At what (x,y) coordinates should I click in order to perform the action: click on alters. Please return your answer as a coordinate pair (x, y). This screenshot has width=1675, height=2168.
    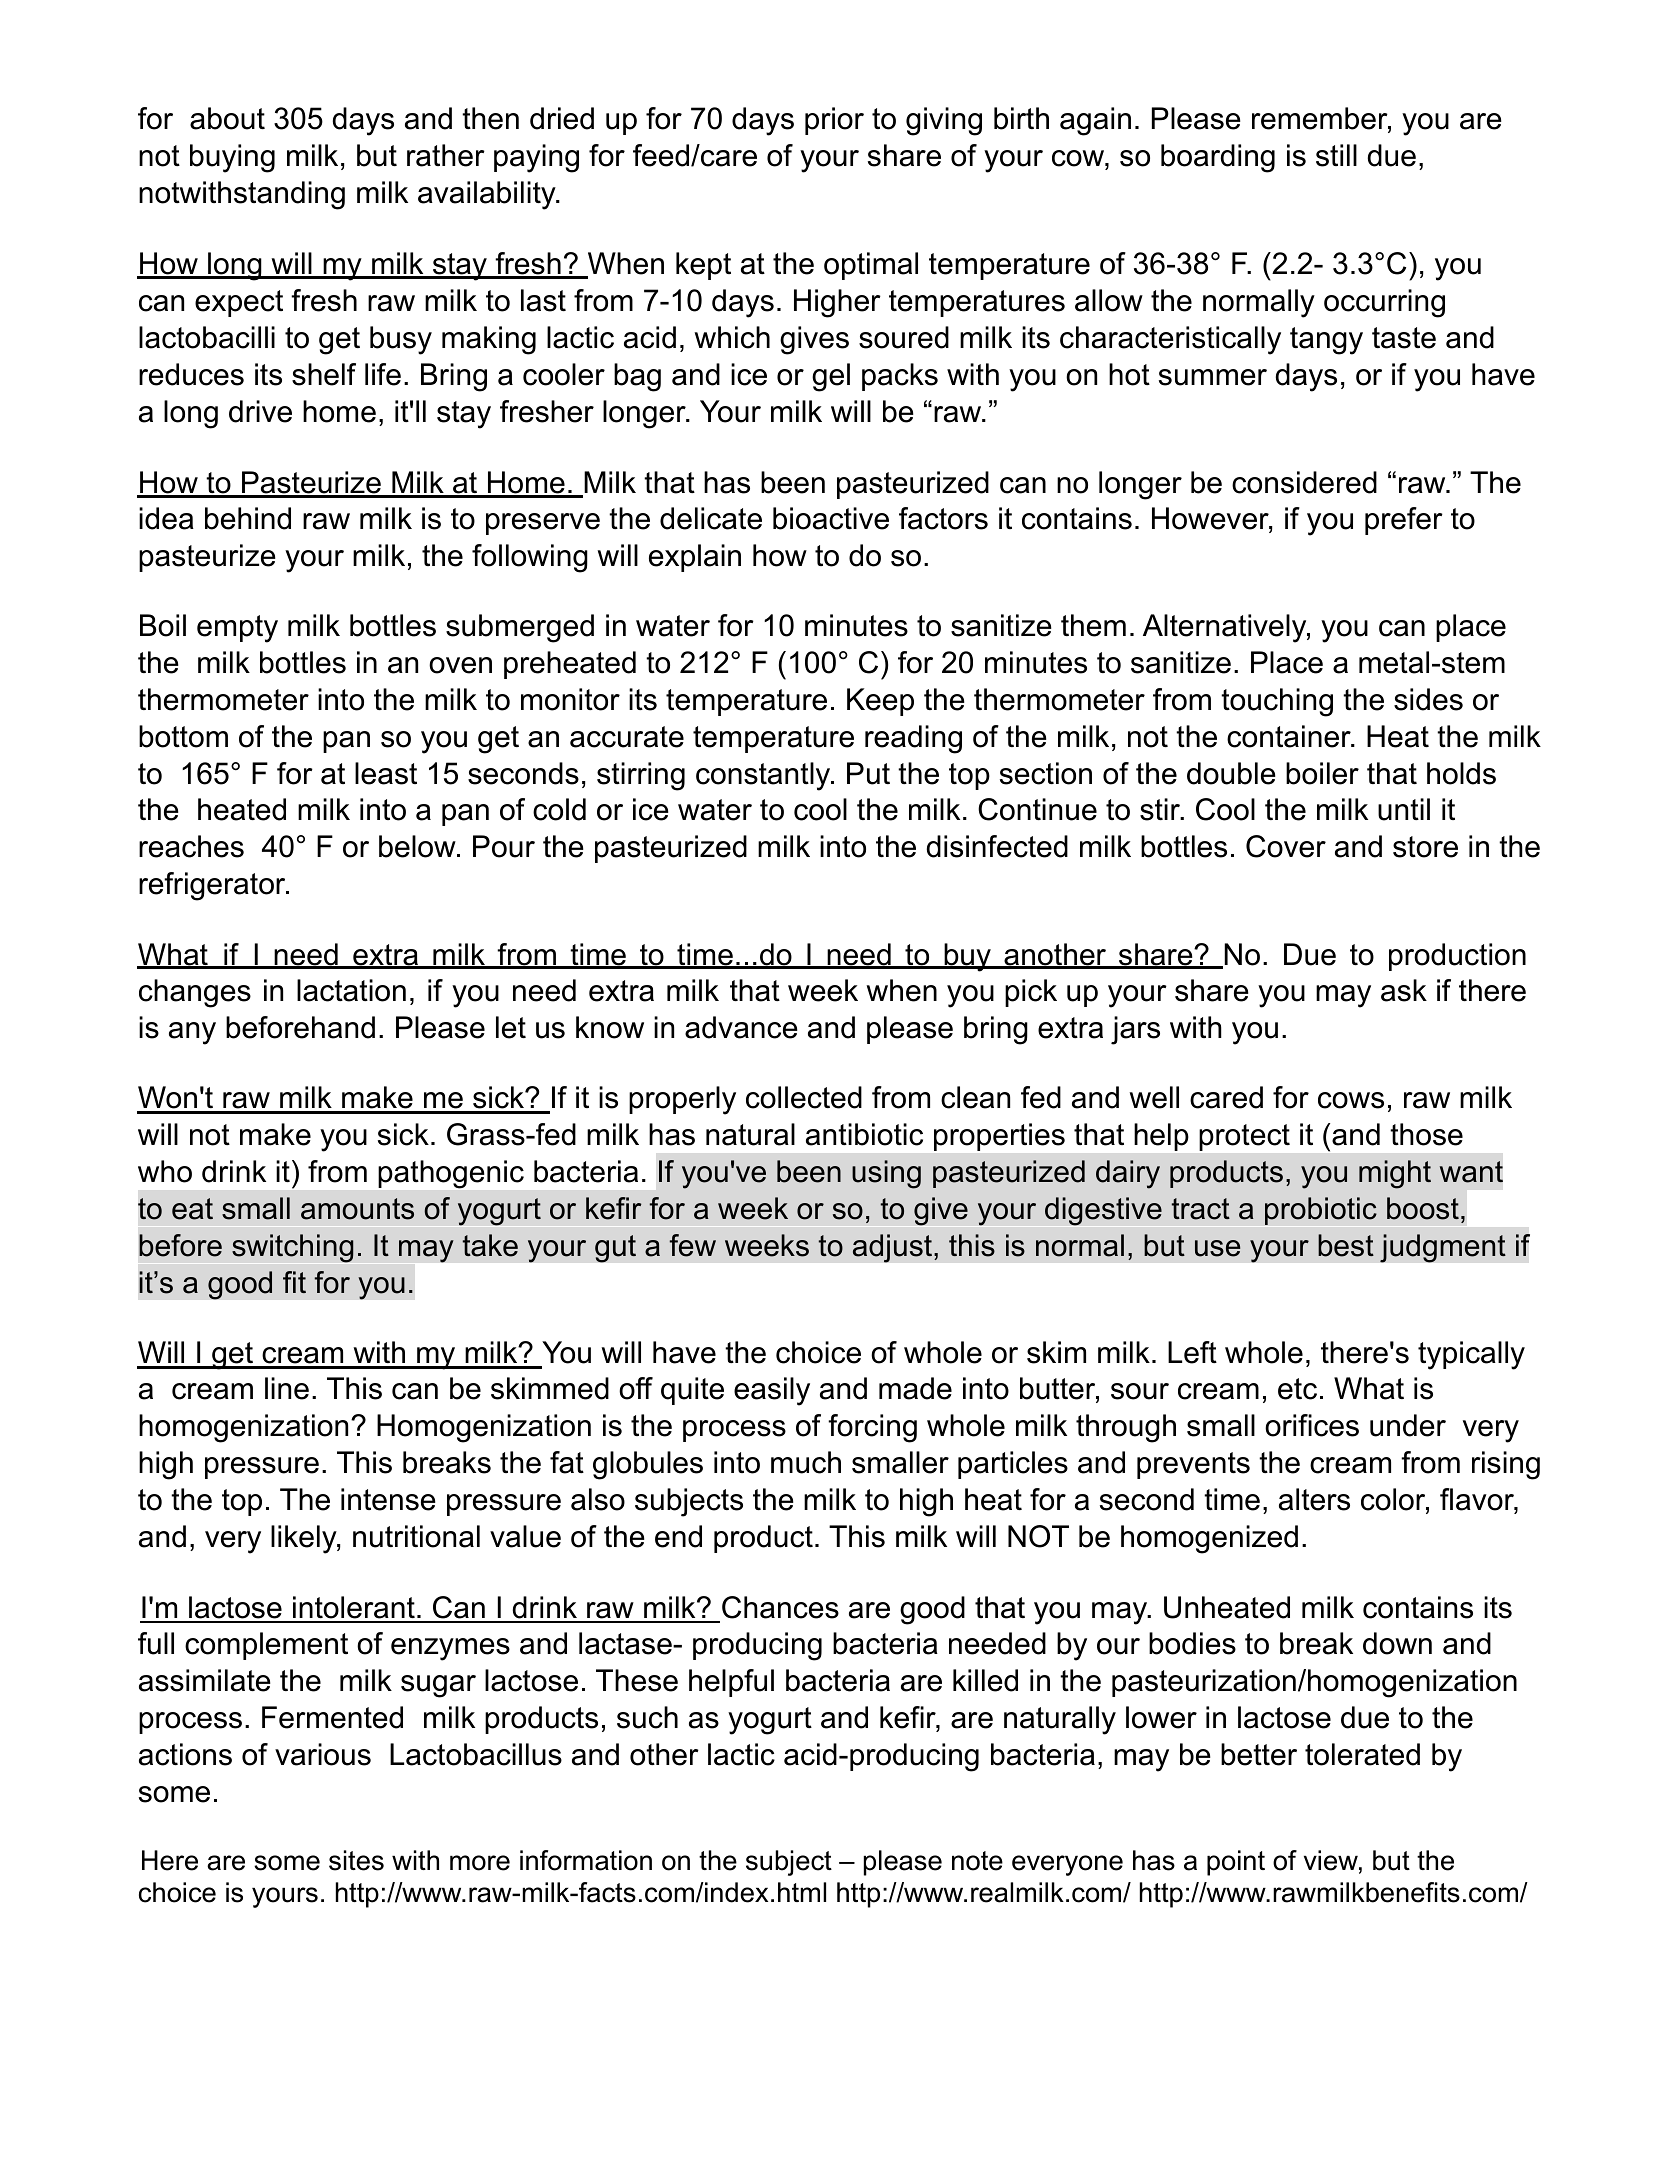
    Looking at the image, I should click on (1314, 1499).
